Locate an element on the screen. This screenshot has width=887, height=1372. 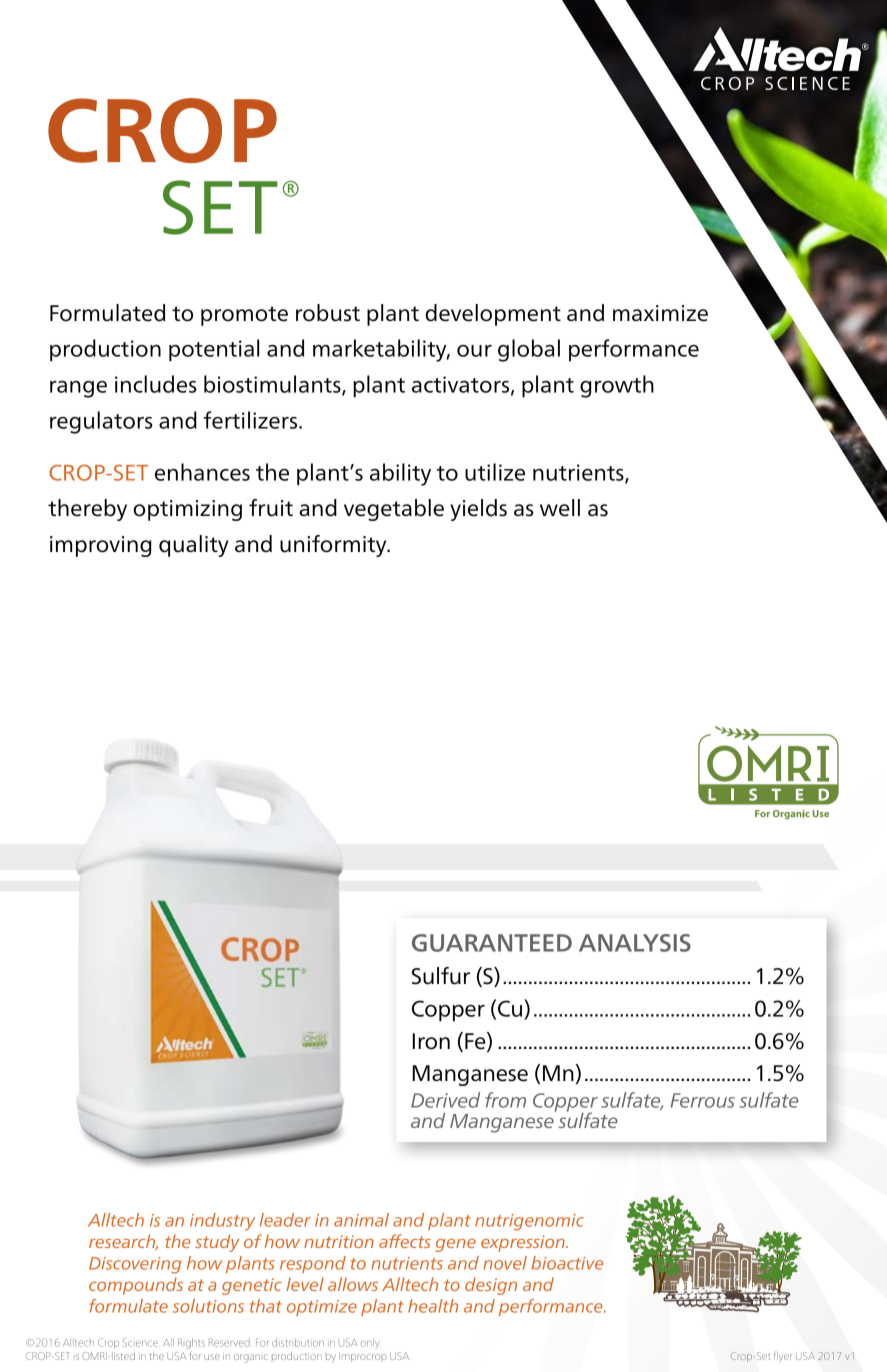
ANALYSIS is located at coordinates (635, 943).
